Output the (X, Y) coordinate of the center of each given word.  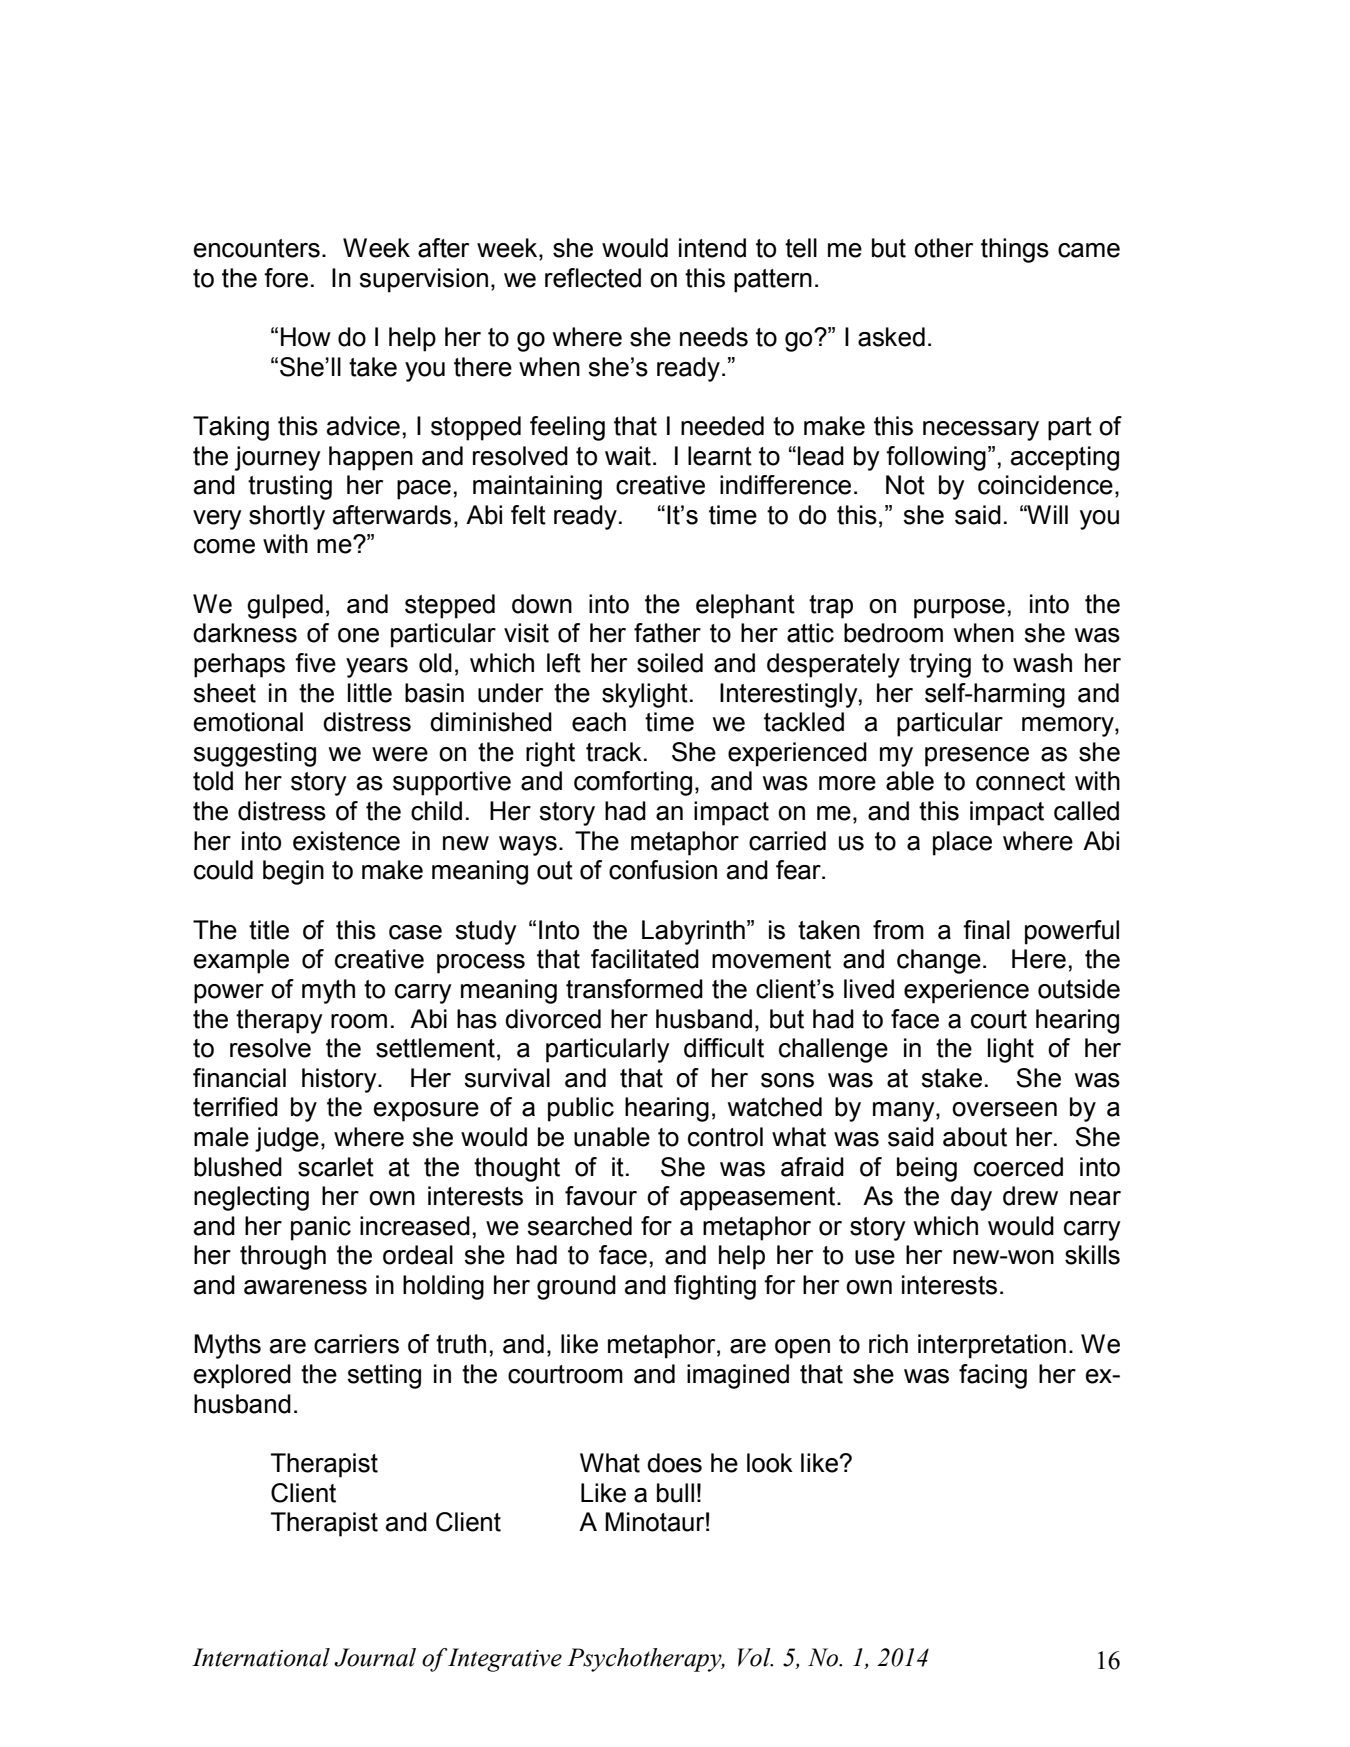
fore (286, 278)
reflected (593, 278)
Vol (755, 1657)
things (1015, 250)
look (770, 1463)
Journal (375, 1657)
